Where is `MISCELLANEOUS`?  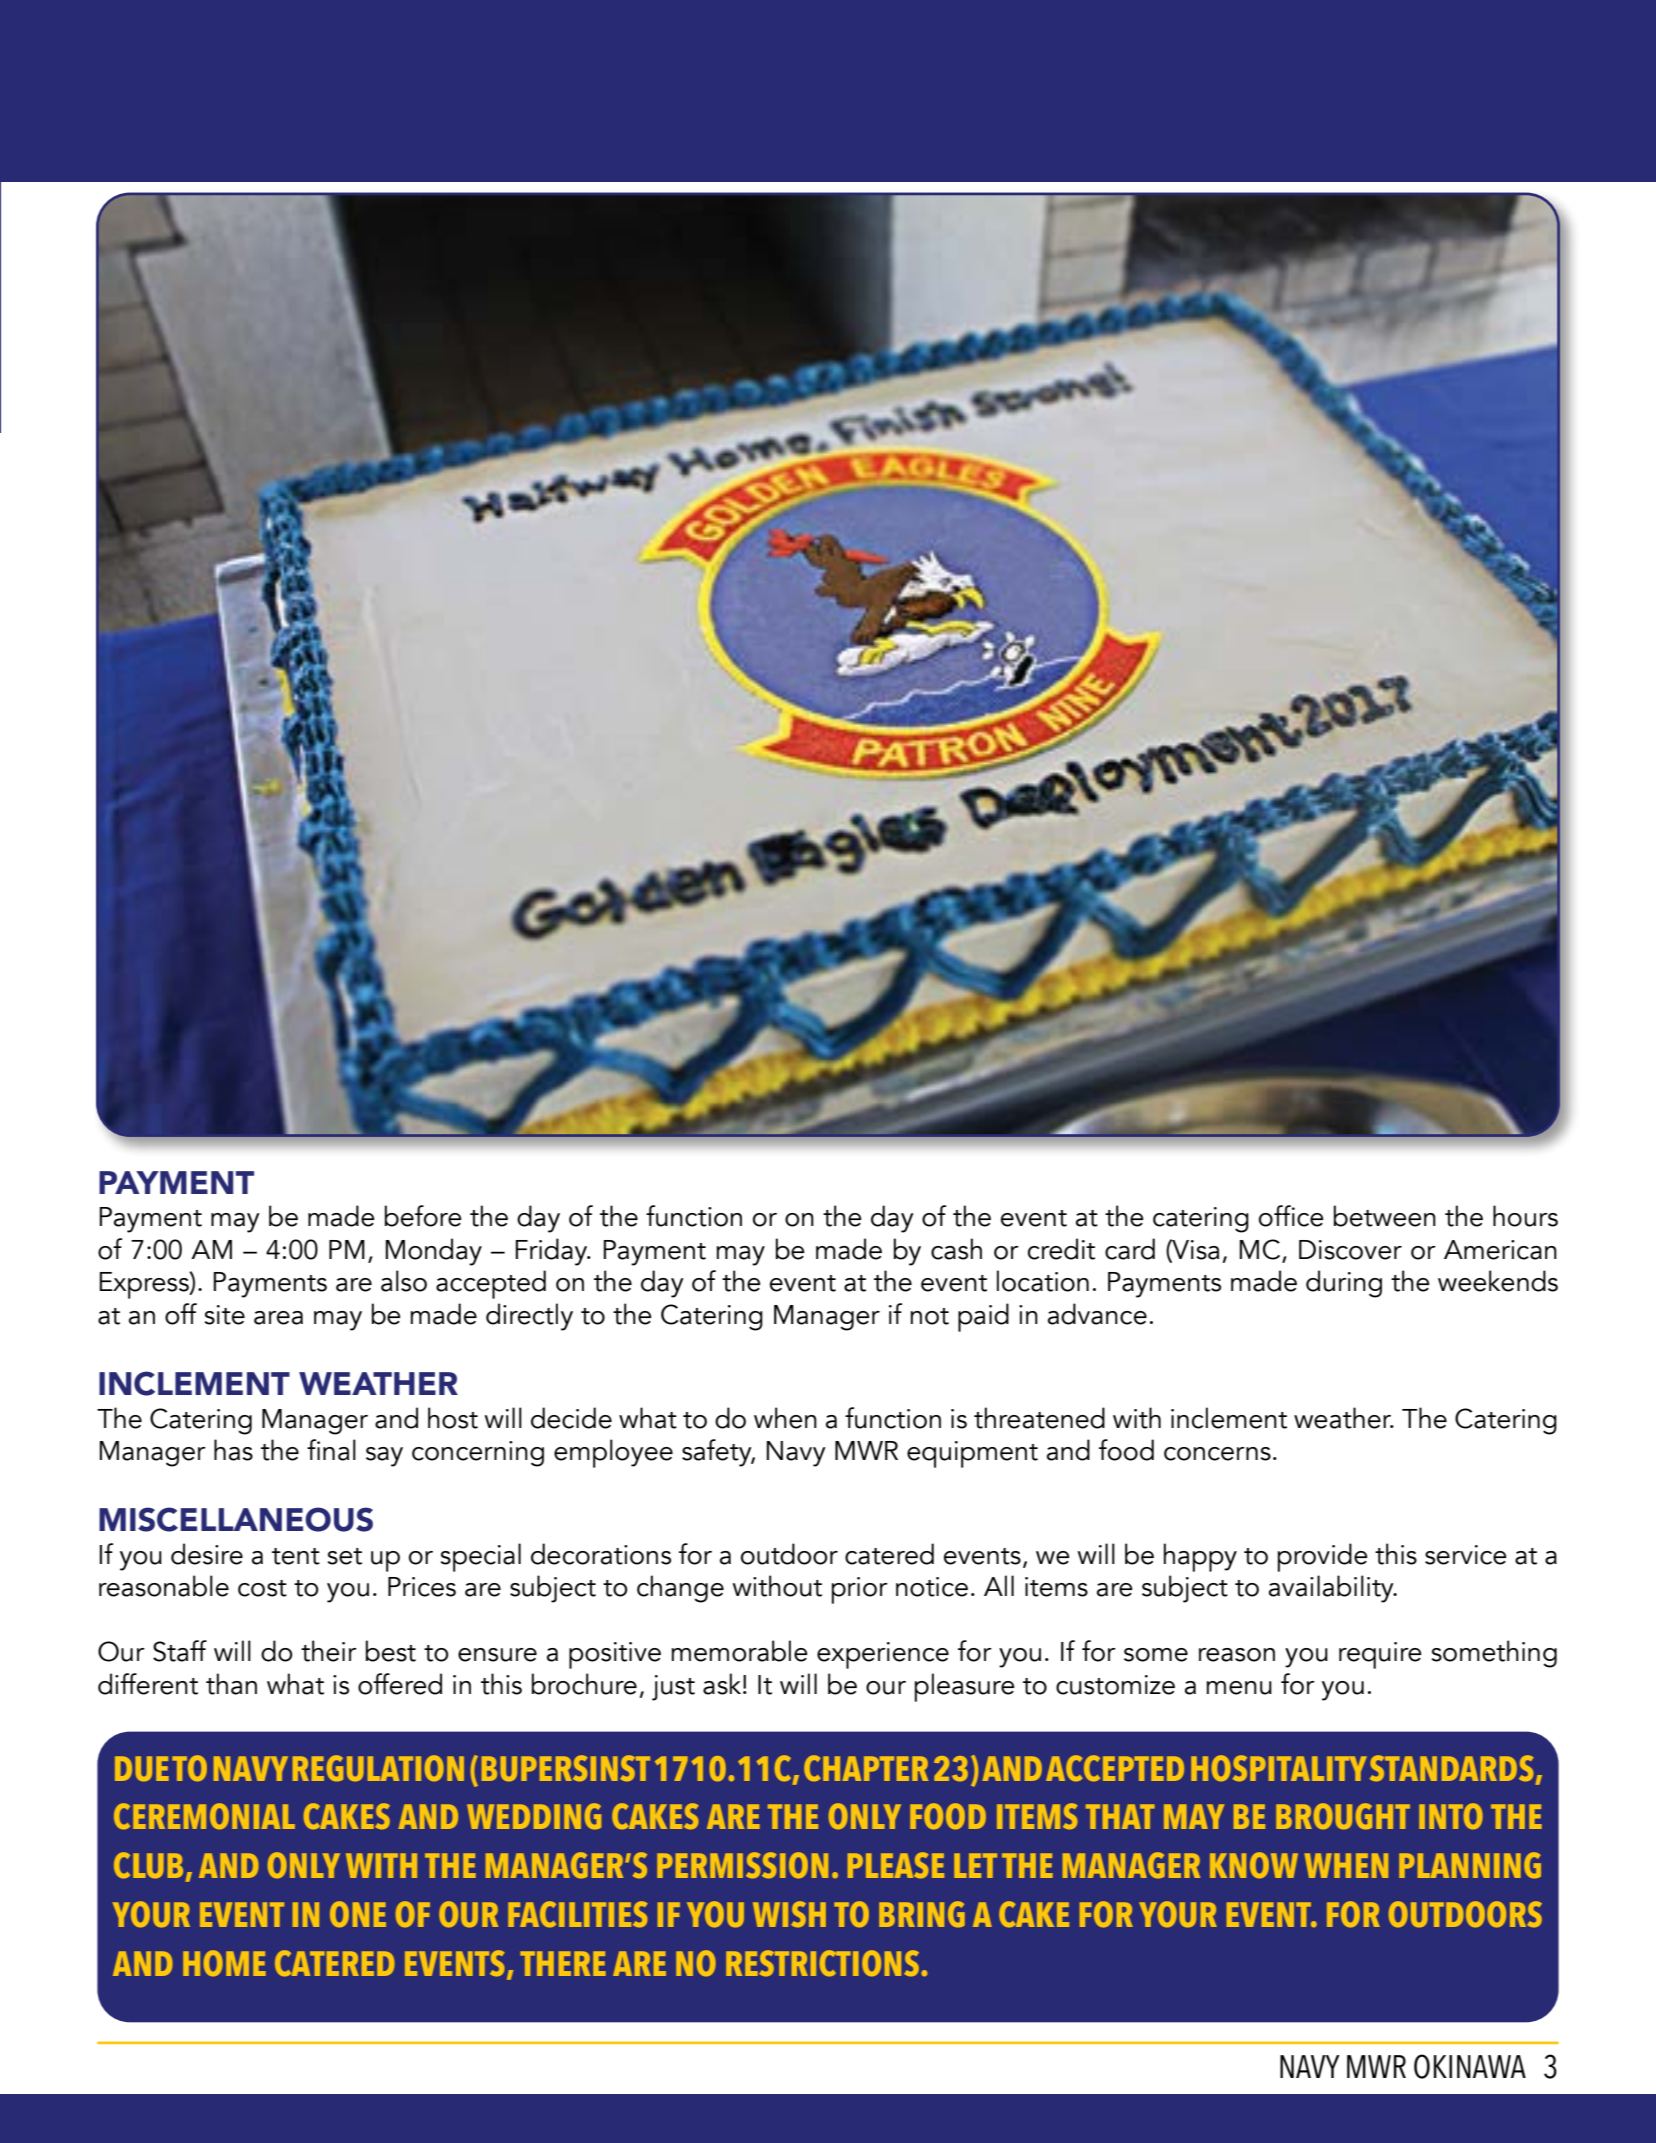
MISCELLANEOUS is located at coordinates (236, 1519).
